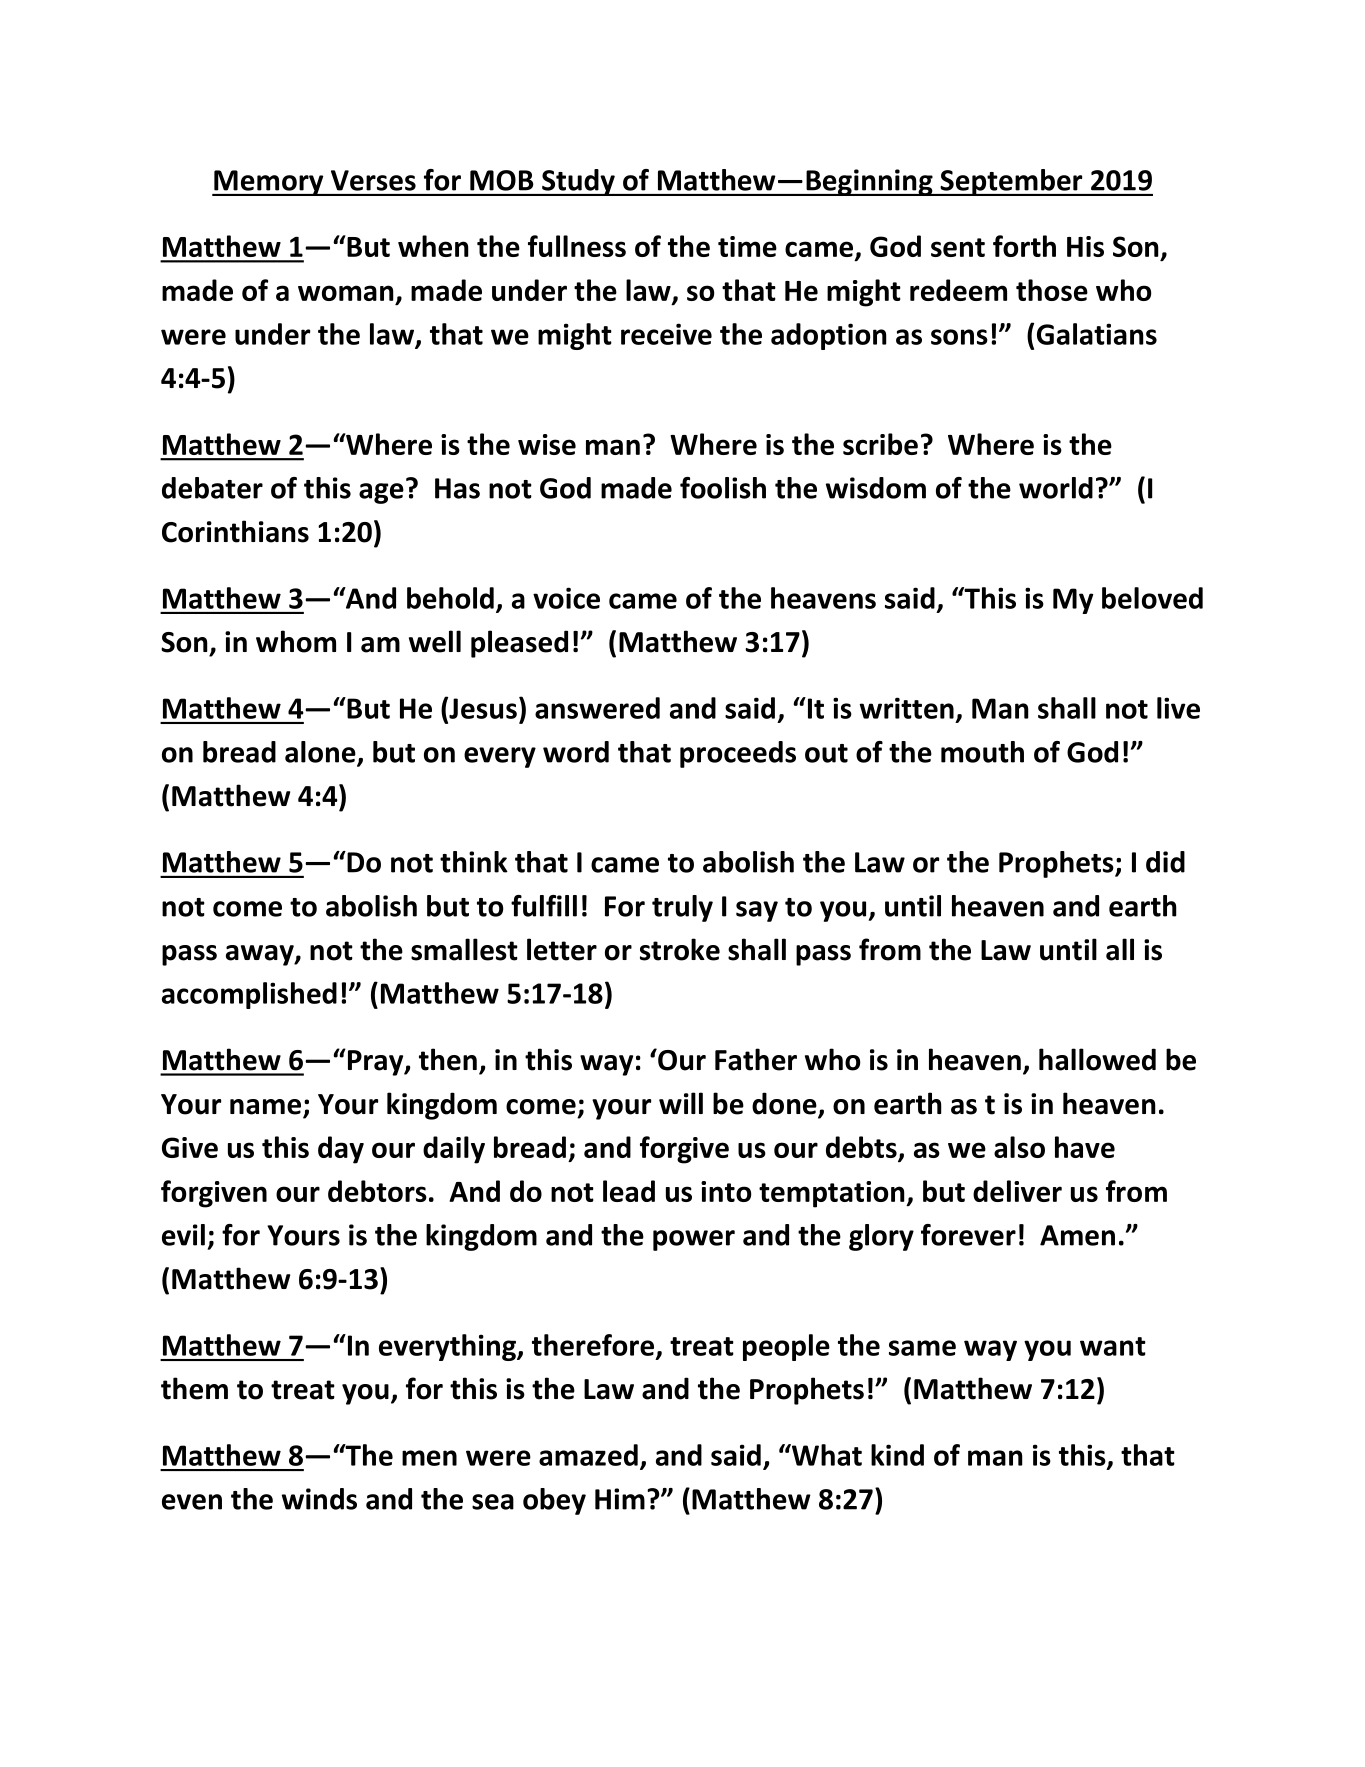 This document has height=1767, width=1365. Describe the element at coordinates (620, 1499) in the document. I see `Him` at that location.
